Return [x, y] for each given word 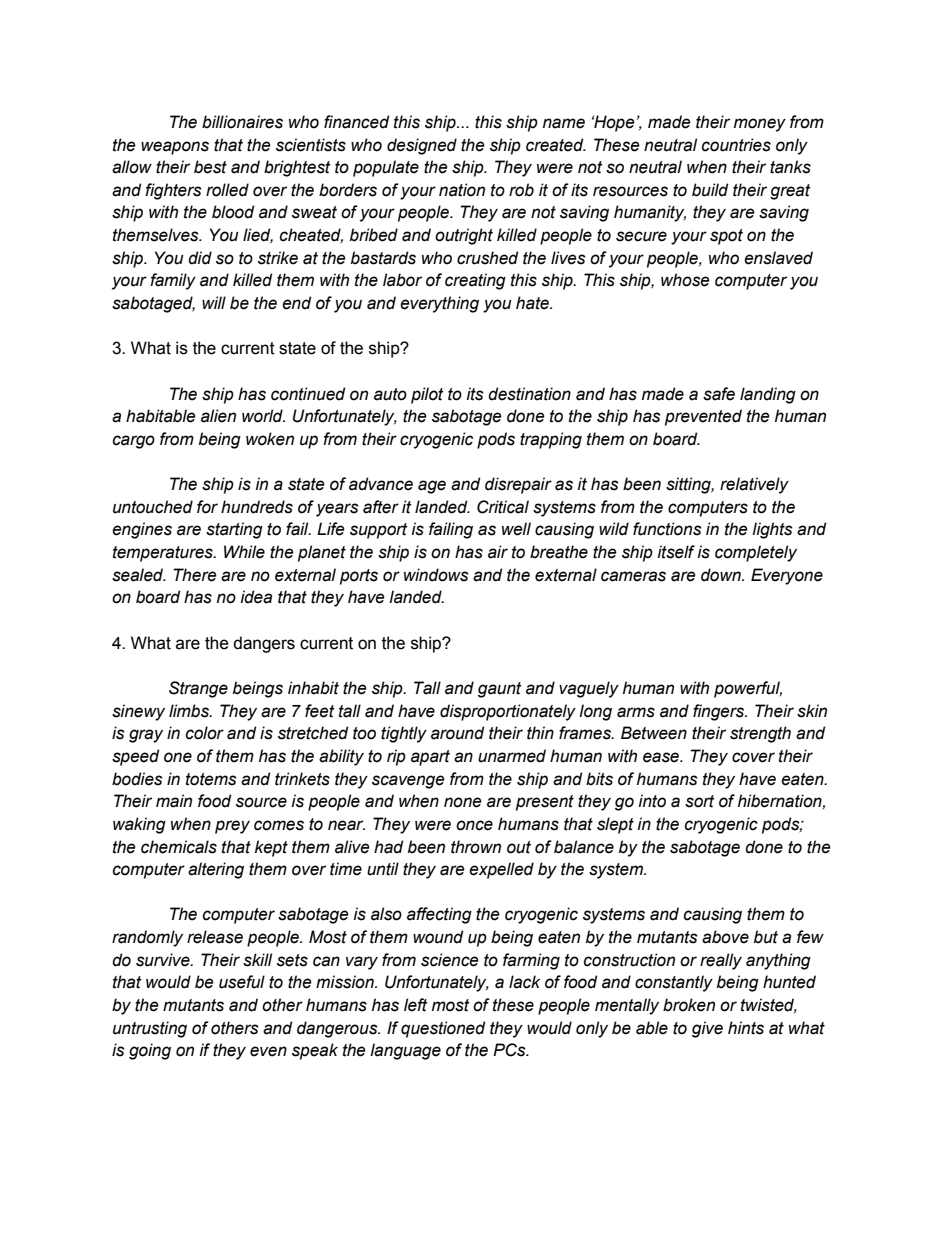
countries [736, 145]
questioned [443, 1029]
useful [242, 982]
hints [746, 1028]
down [722, 575]
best [210, 167]
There [195, 575]
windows [436, 575]
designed [422, 146]
